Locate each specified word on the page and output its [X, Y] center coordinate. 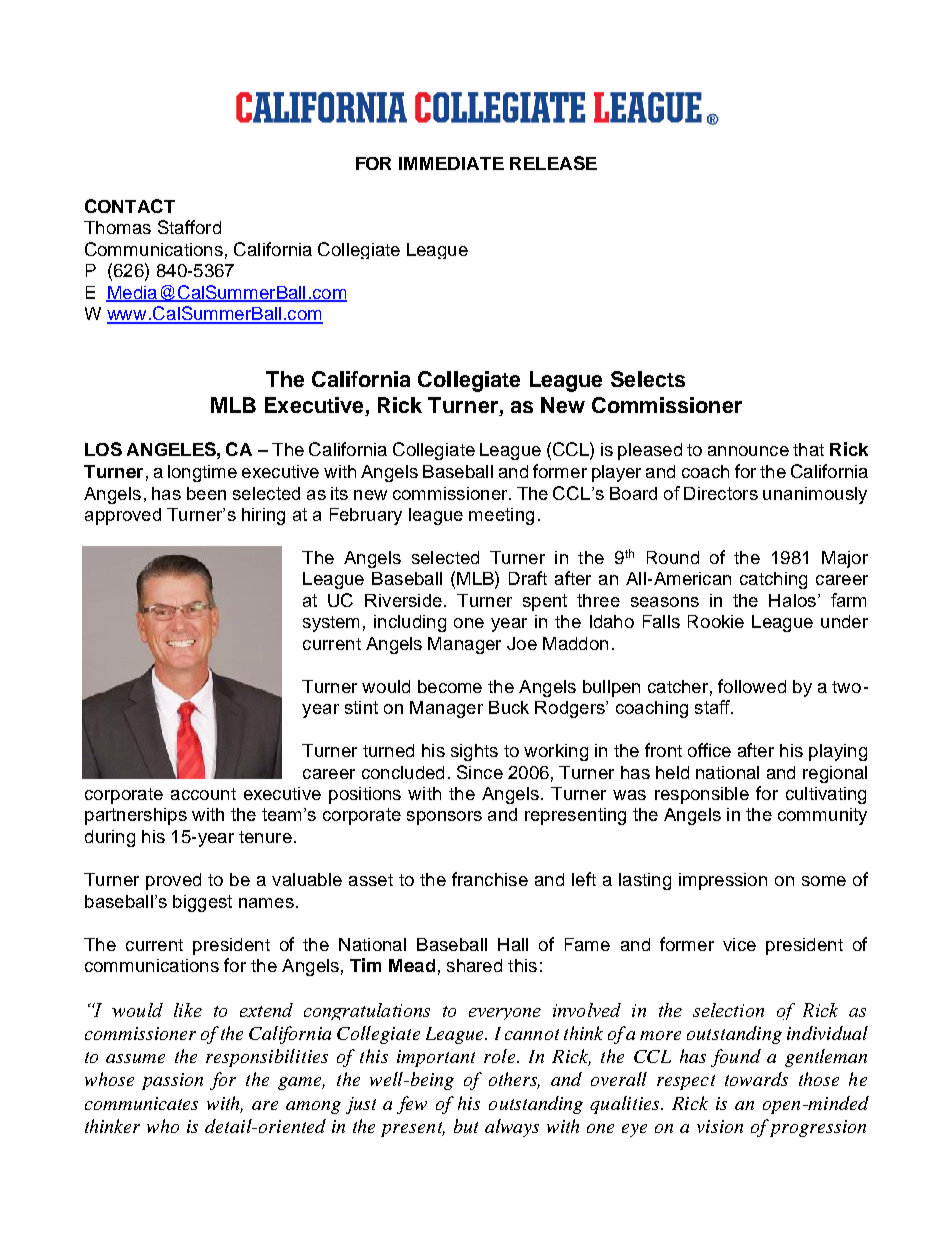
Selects [648, 379]
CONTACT [130, 206]
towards [756, 1079]
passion [172, 1081]
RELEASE [553, 163]
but [466, 1126]
